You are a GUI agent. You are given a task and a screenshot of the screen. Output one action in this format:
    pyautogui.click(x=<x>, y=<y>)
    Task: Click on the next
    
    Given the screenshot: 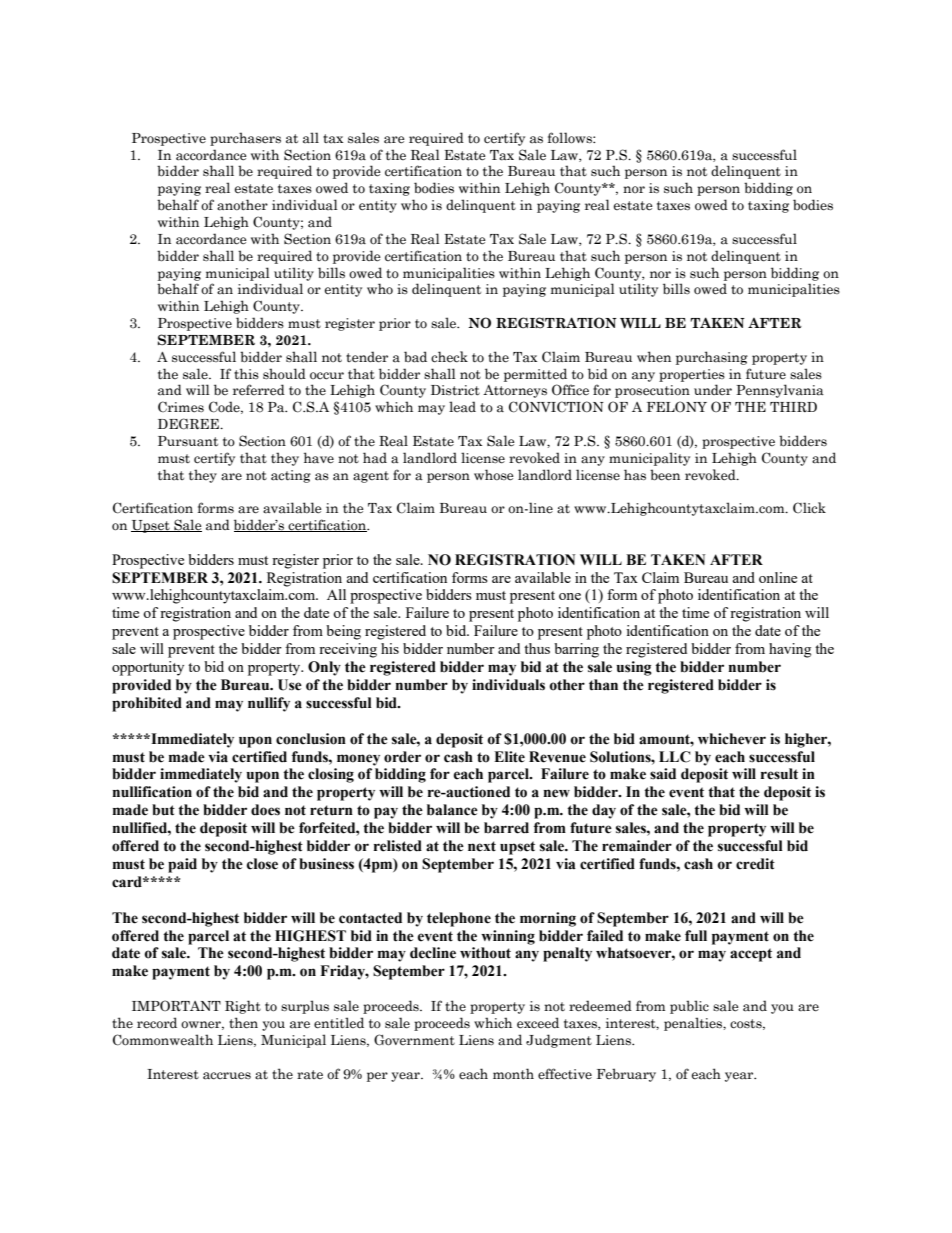 What is the action you would take?
    pyautogui.click(x=482, y=846)
